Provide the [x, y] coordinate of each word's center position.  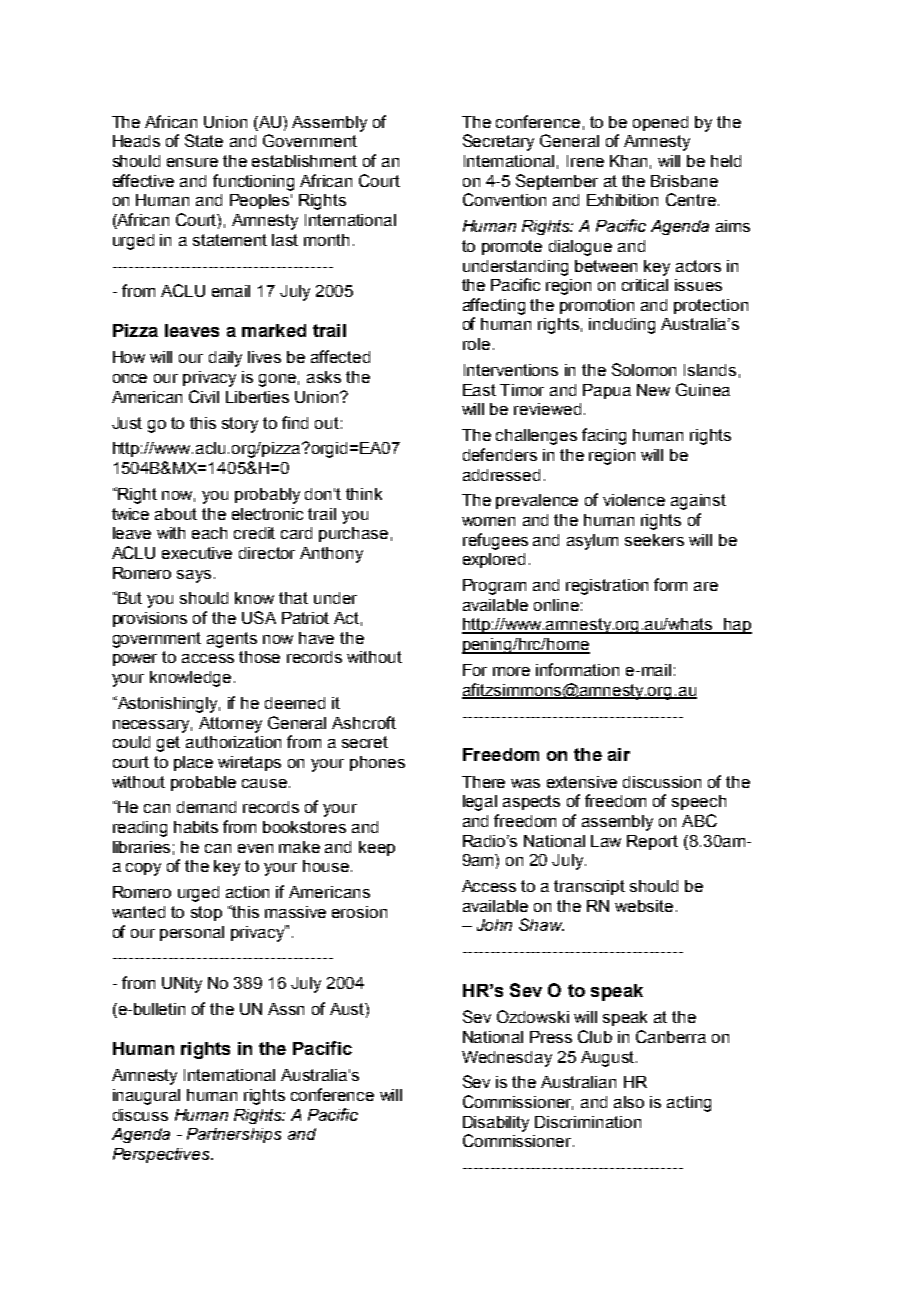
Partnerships [234, 1135]
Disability [496, 1124]
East [479, 390]
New [653, 390]
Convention [504, 199]
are [706, 586]
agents [232, 640]
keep [377, 848]
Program [494, 587]
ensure [192, 162]
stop [206, 913]
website [644, 906]
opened [660, 123]
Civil [204, 396]
